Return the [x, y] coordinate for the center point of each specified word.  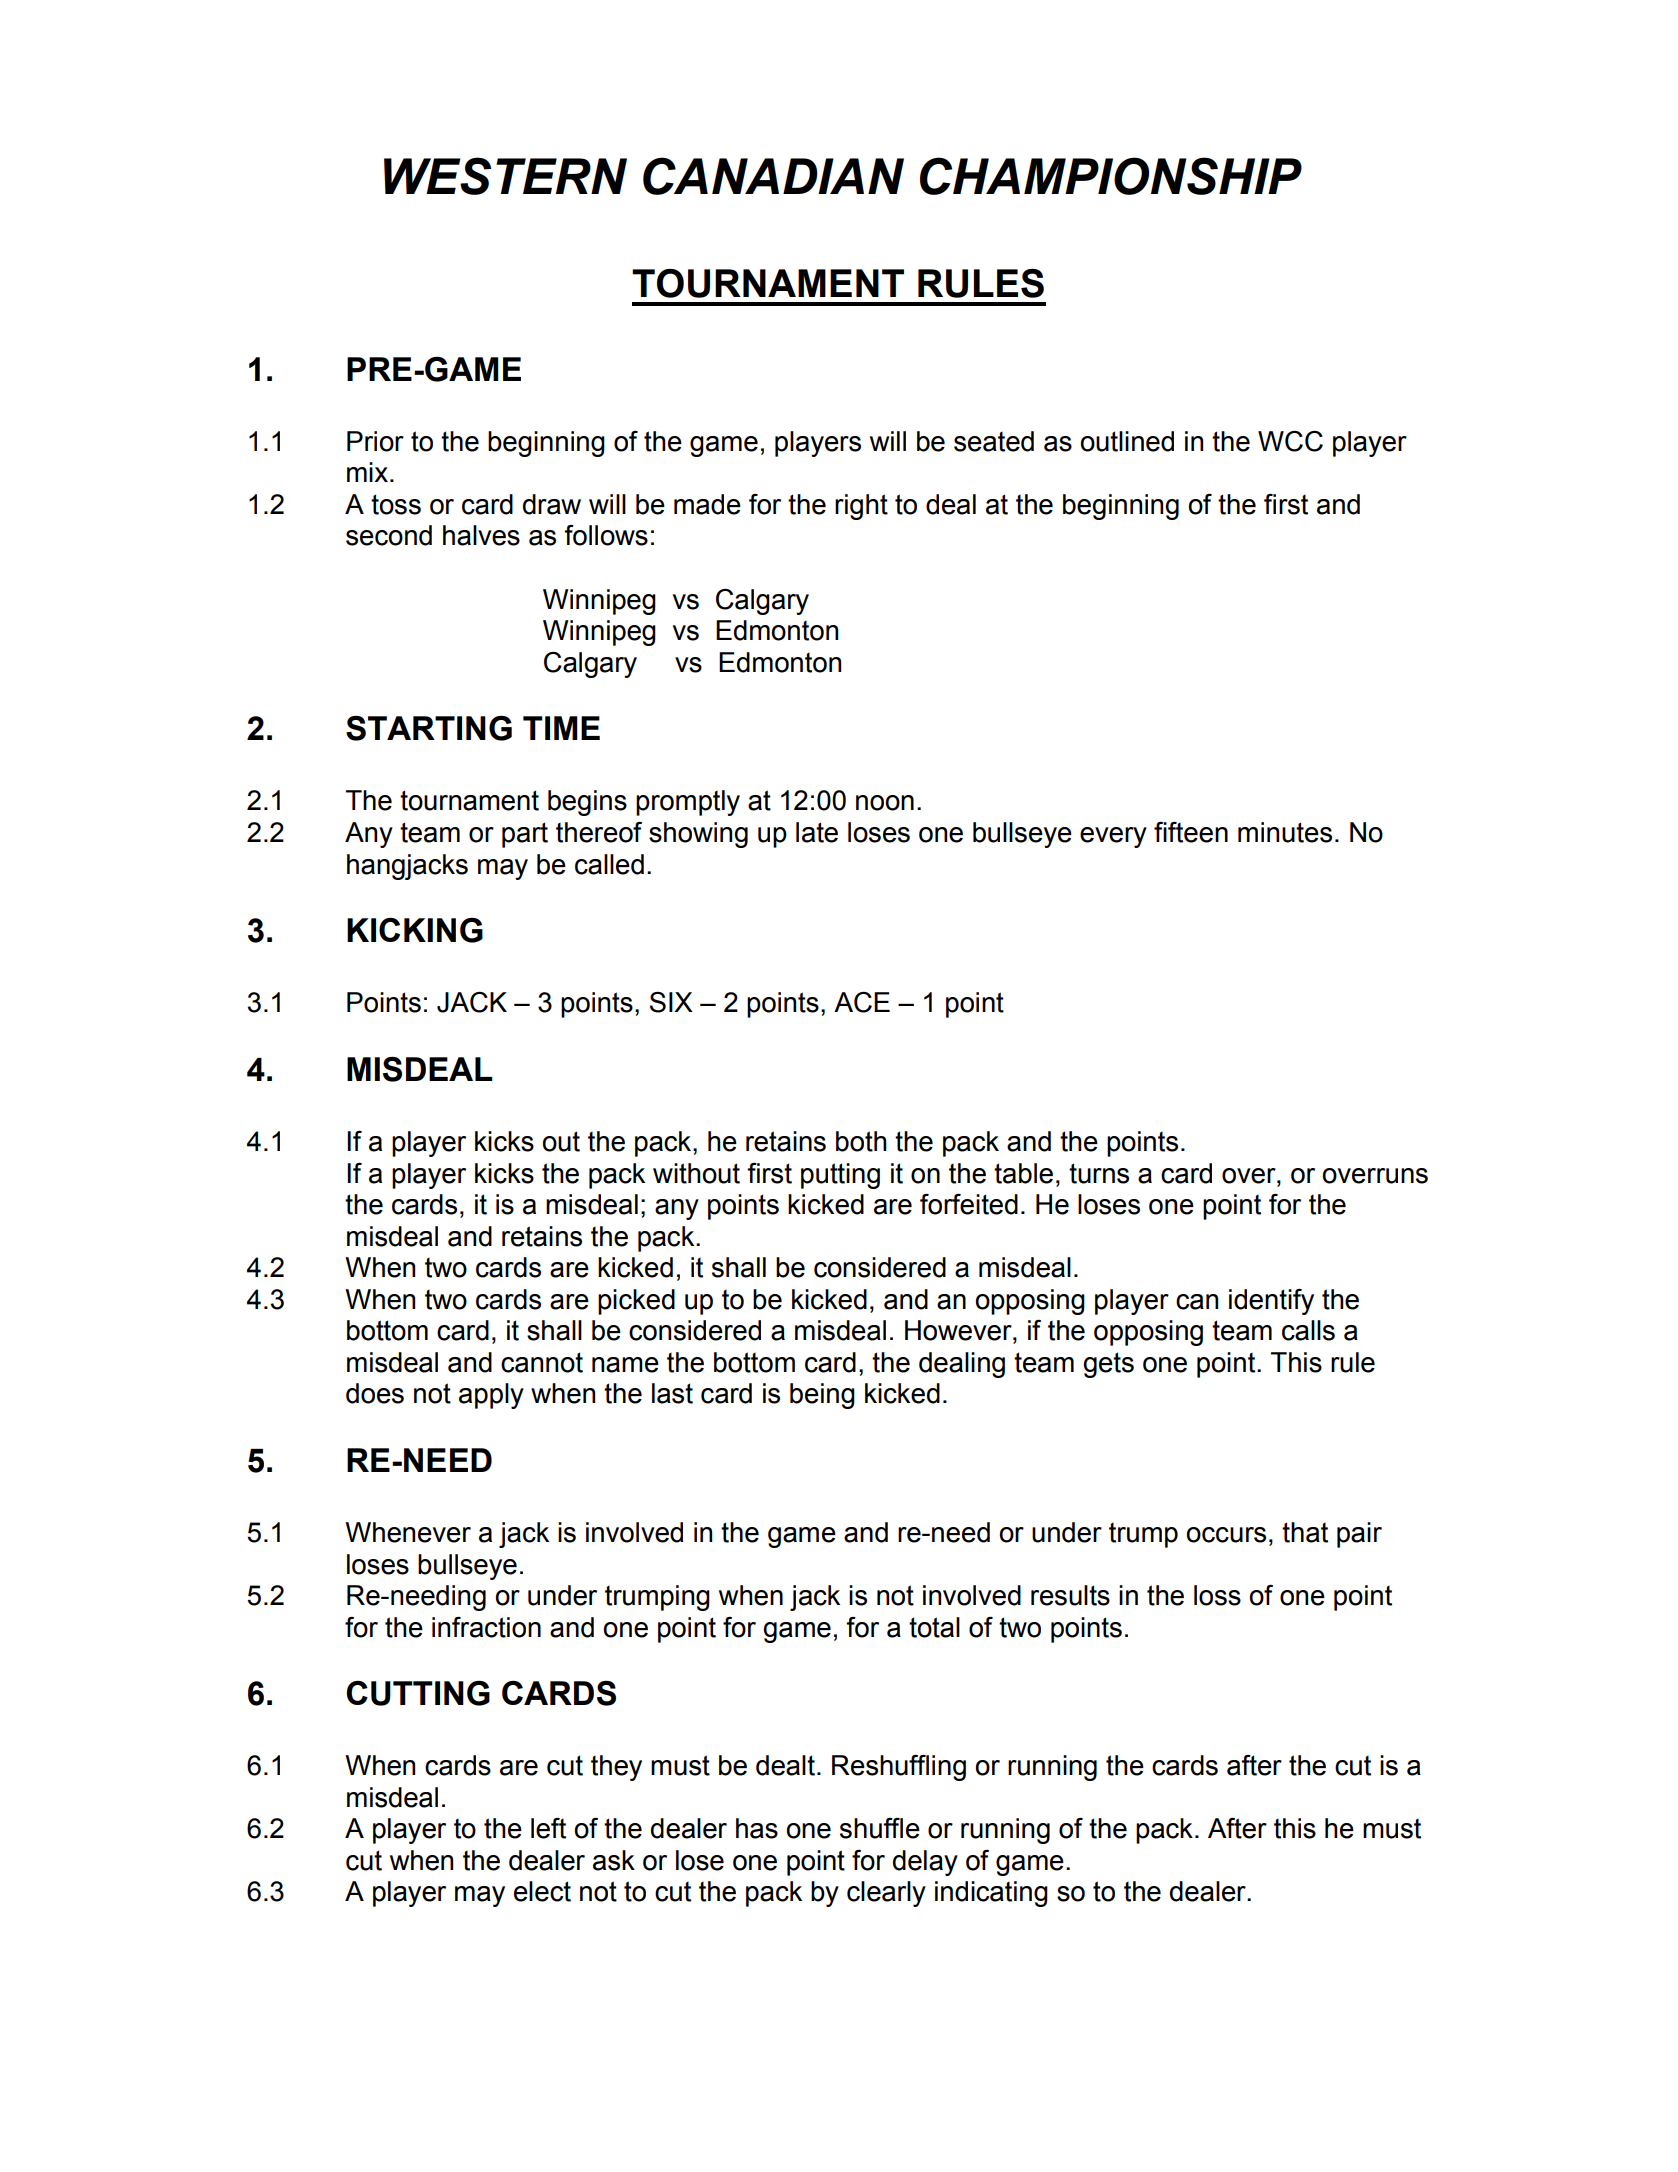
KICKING [415, 930]
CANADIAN [773, 176]
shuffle [880, 1828]
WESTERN [505, 176]
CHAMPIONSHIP [1111, 176]
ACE [862, 1002]
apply [491, 1396]
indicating [991, 1894]
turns [1099, 1173]
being [822, 1396]
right [861, 507]
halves [481, 535]
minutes [1285, 832]
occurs [1226, 1535]
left [548, 1828]
